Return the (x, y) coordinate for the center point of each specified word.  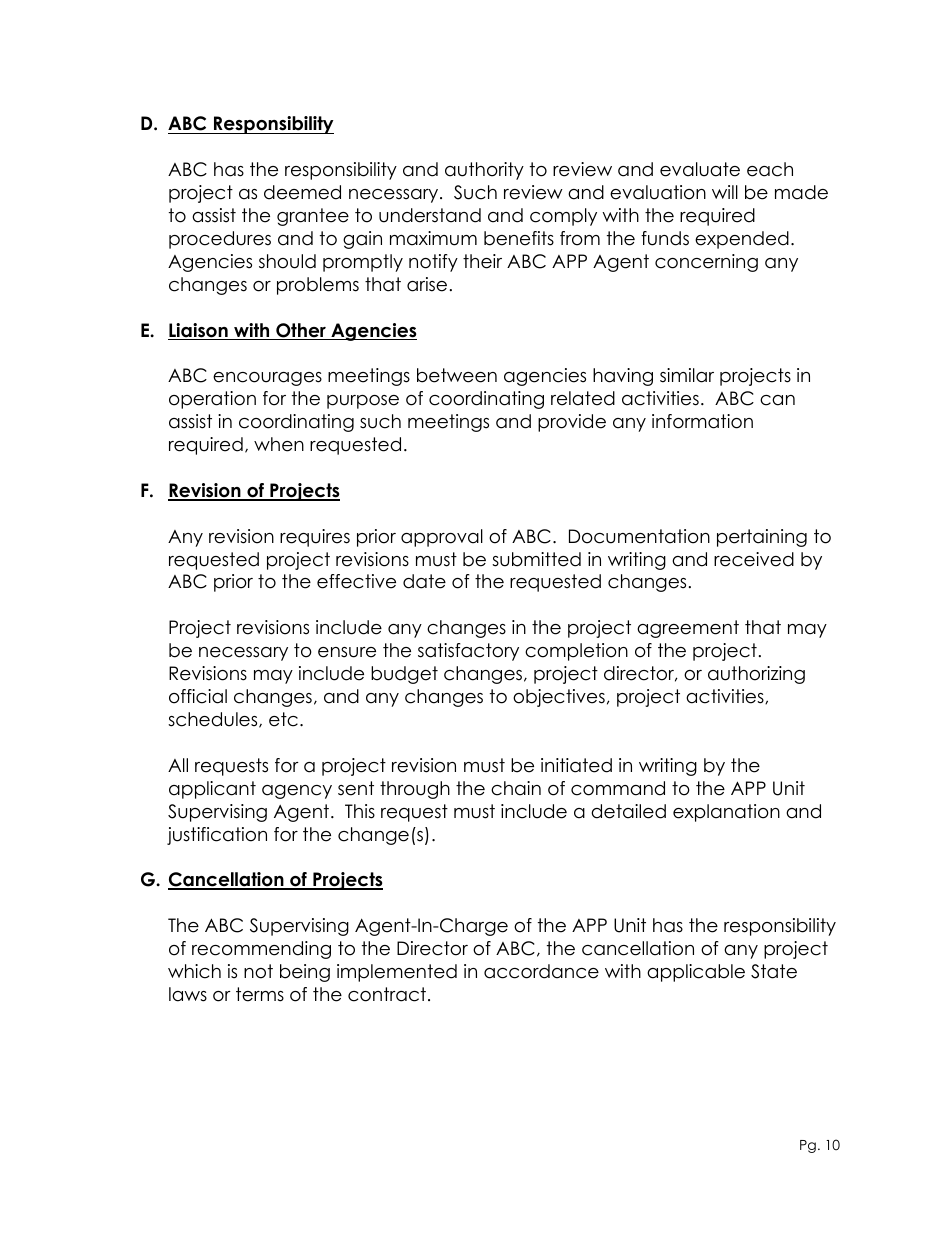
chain (516, 788)
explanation (726, 813)
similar (687, 375)
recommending (261, 950)
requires (315, 538)
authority (484, 171)
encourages (267, 379)
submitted (536, 559)
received (754, 559)
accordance (541, 971)
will (725, 192)
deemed (302, 192)
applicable (696, 973)
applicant (212, 790)
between (457, 375)
